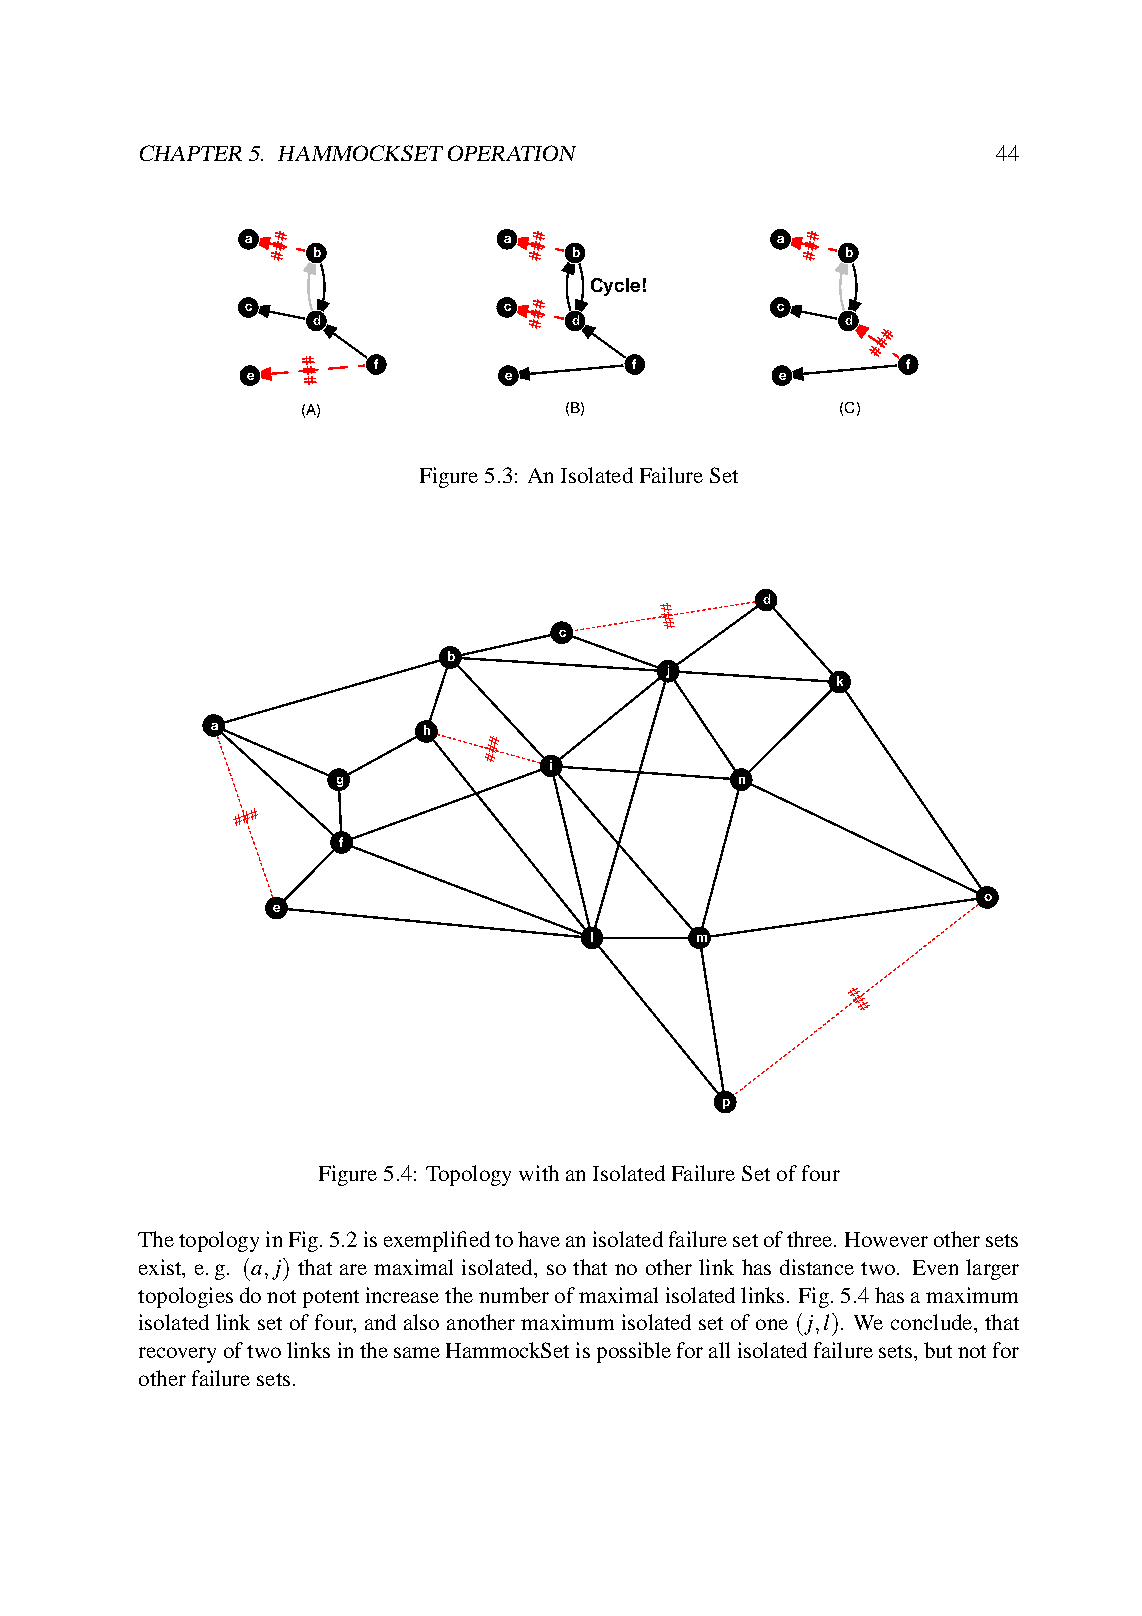  Describe the element at coordinates (514, 1295) in the screenshot. I see `number` at that location.
